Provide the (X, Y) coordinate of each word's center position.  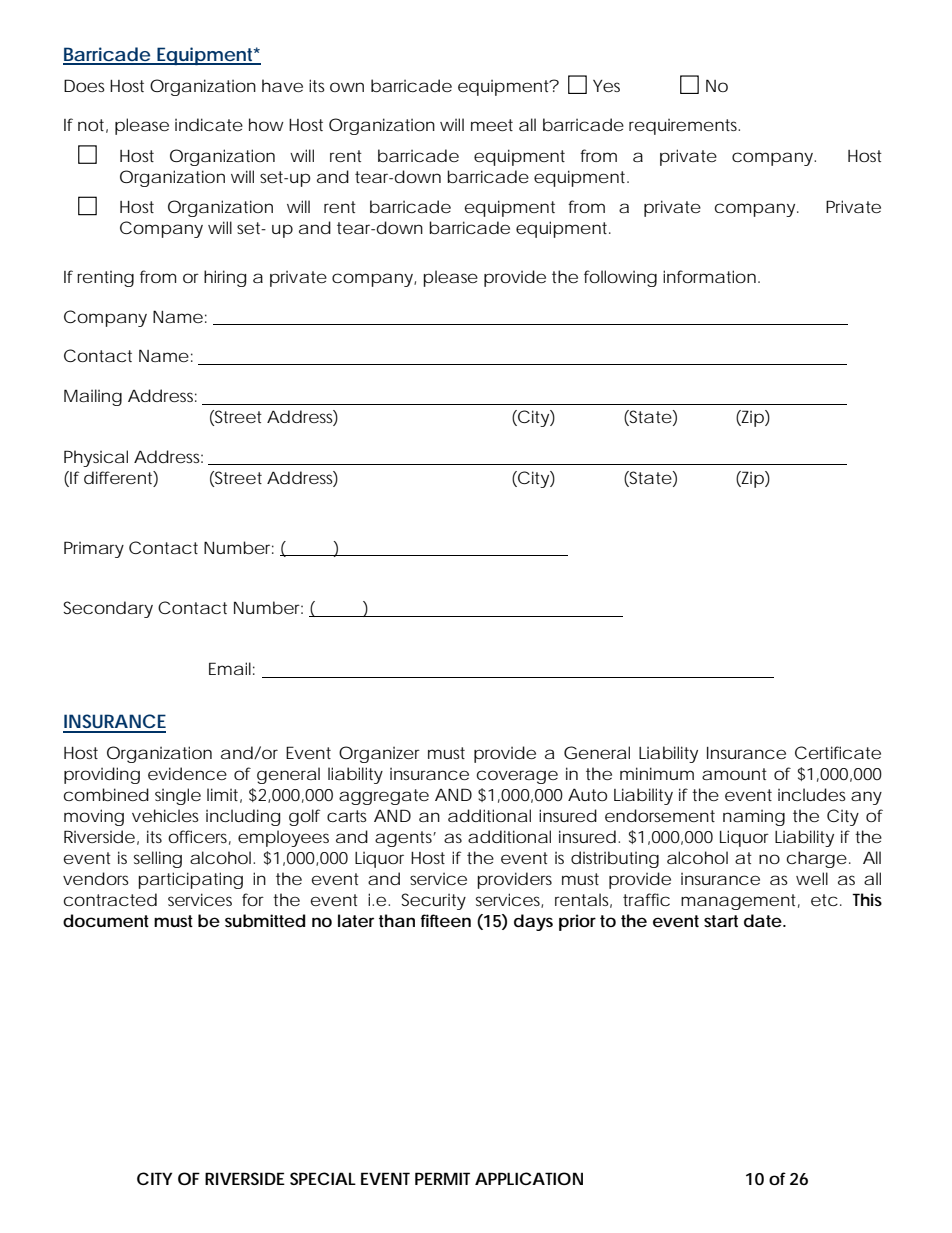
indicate (209, 124)
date (764, 920)
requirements (684, 127)
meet (492, 125)
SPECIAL (323, 1178)
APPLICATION (529, 1178)
